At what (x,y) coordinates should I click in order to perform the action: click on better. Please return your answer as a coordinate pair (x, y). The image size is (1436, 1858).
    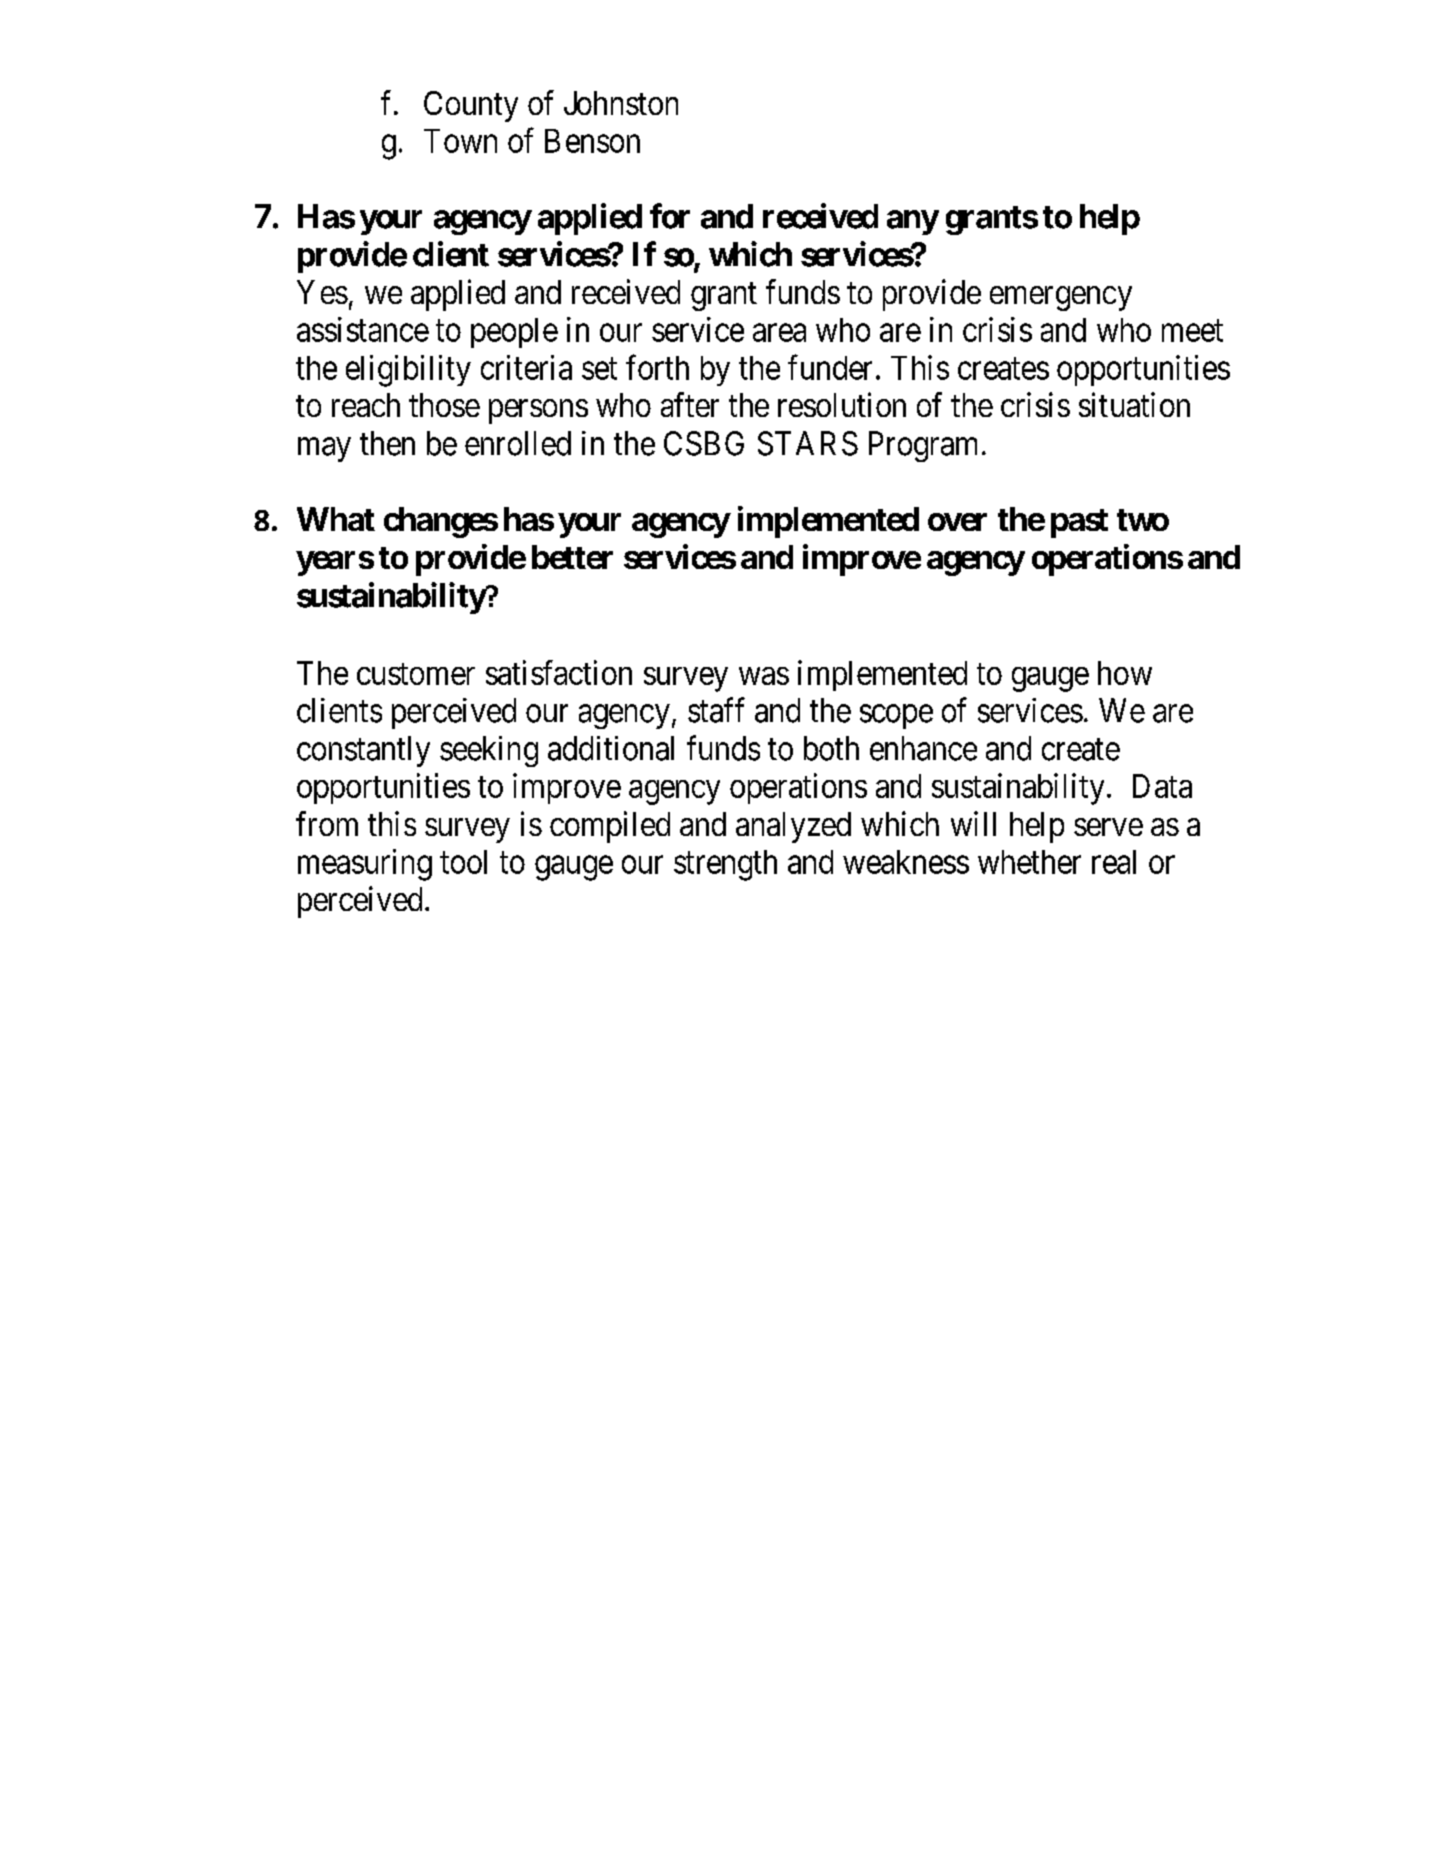
    Looking at the image, I should click on (572, 557).
